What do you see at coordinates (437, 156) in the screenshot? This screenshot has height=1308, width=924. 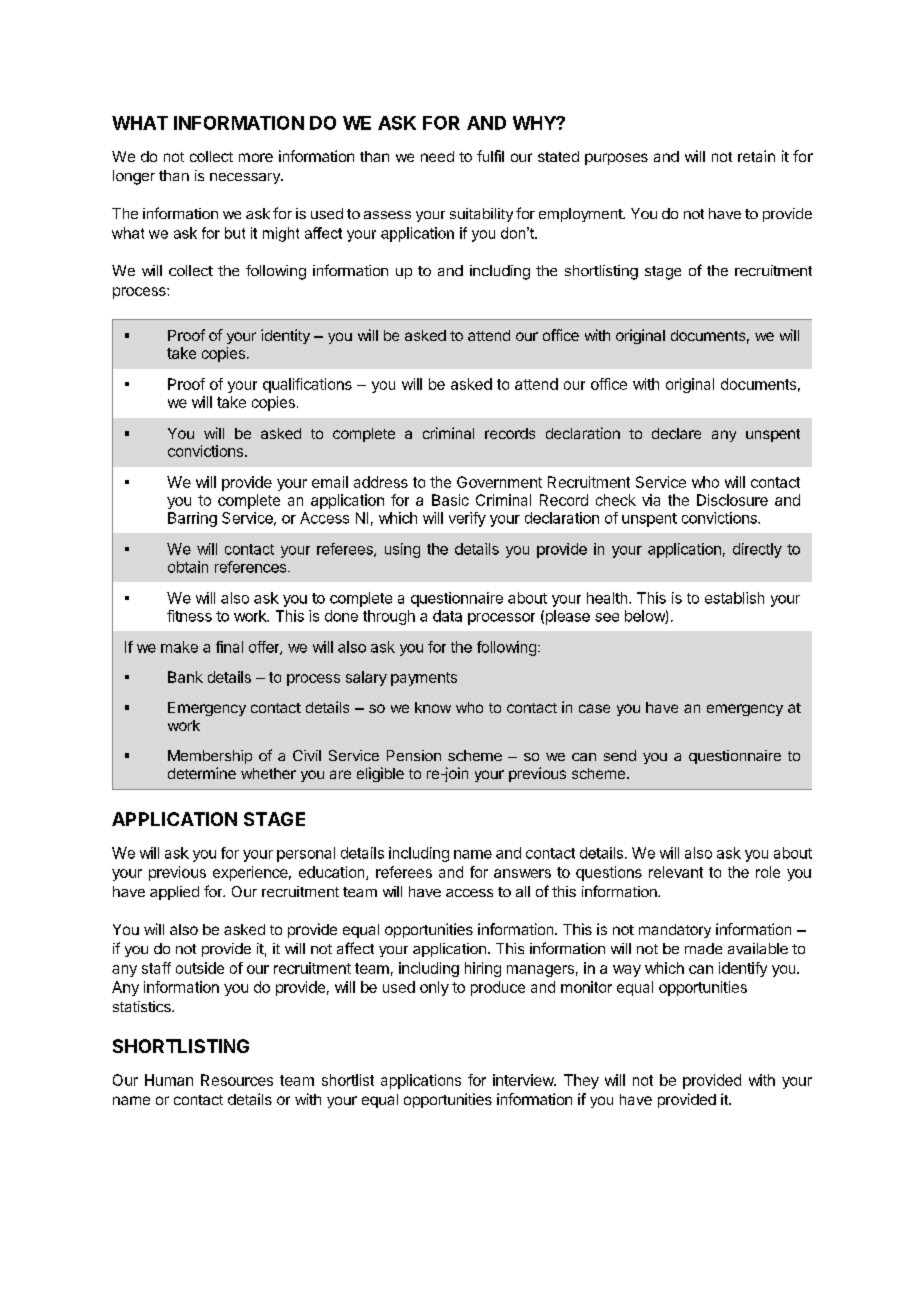 I see `need` at bounding box center [437, 156].
